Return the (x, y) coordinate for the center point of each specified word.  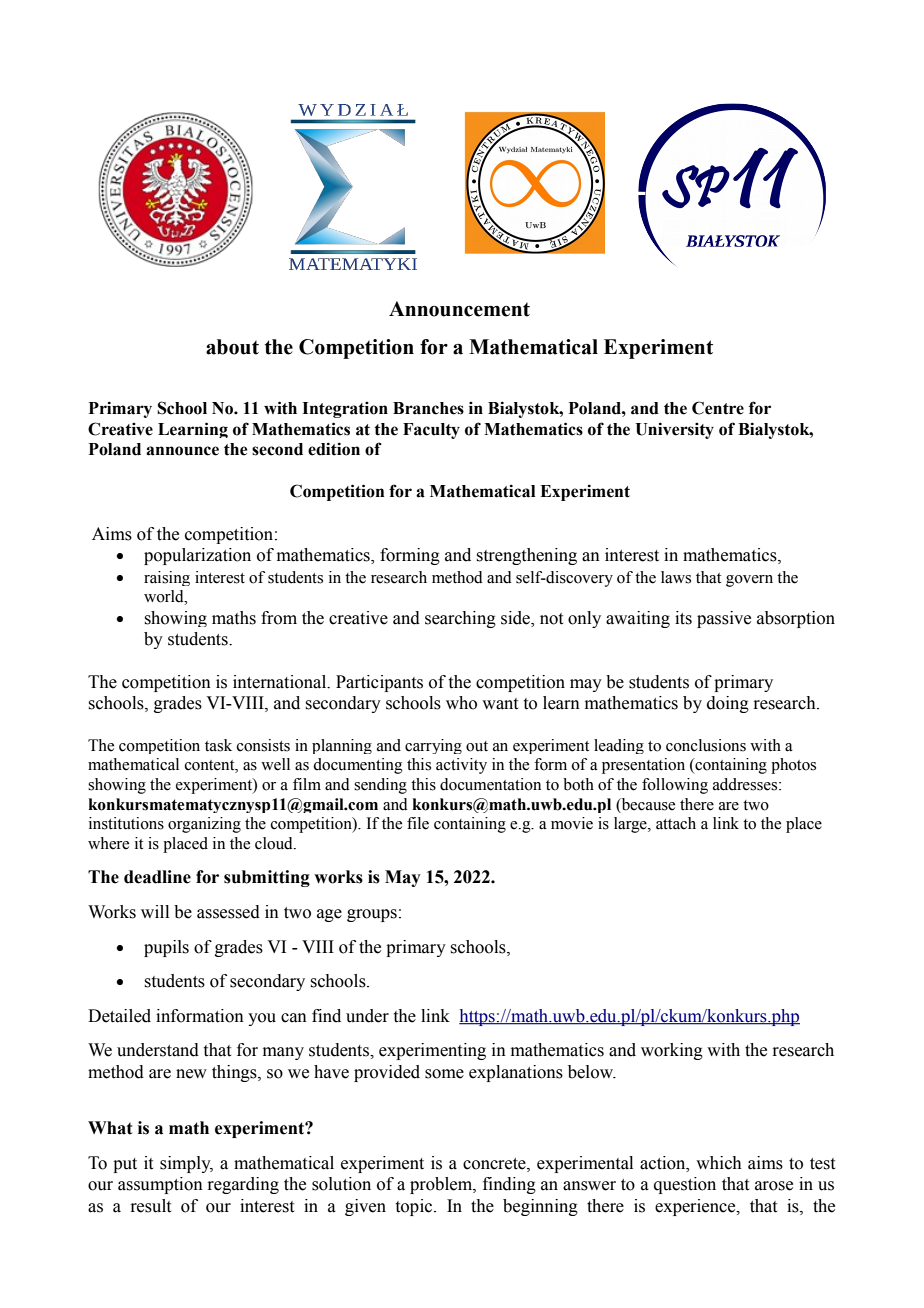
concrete (495, 1164)
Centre (718, 408)
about (232, 347)
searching (460, 619)
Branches (428, 408)
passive (724, 619)
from (279, 618)
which (719, 1163)
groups (372, 915)
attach (676, 823)
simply (186, 1164)
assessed (228, 912)
